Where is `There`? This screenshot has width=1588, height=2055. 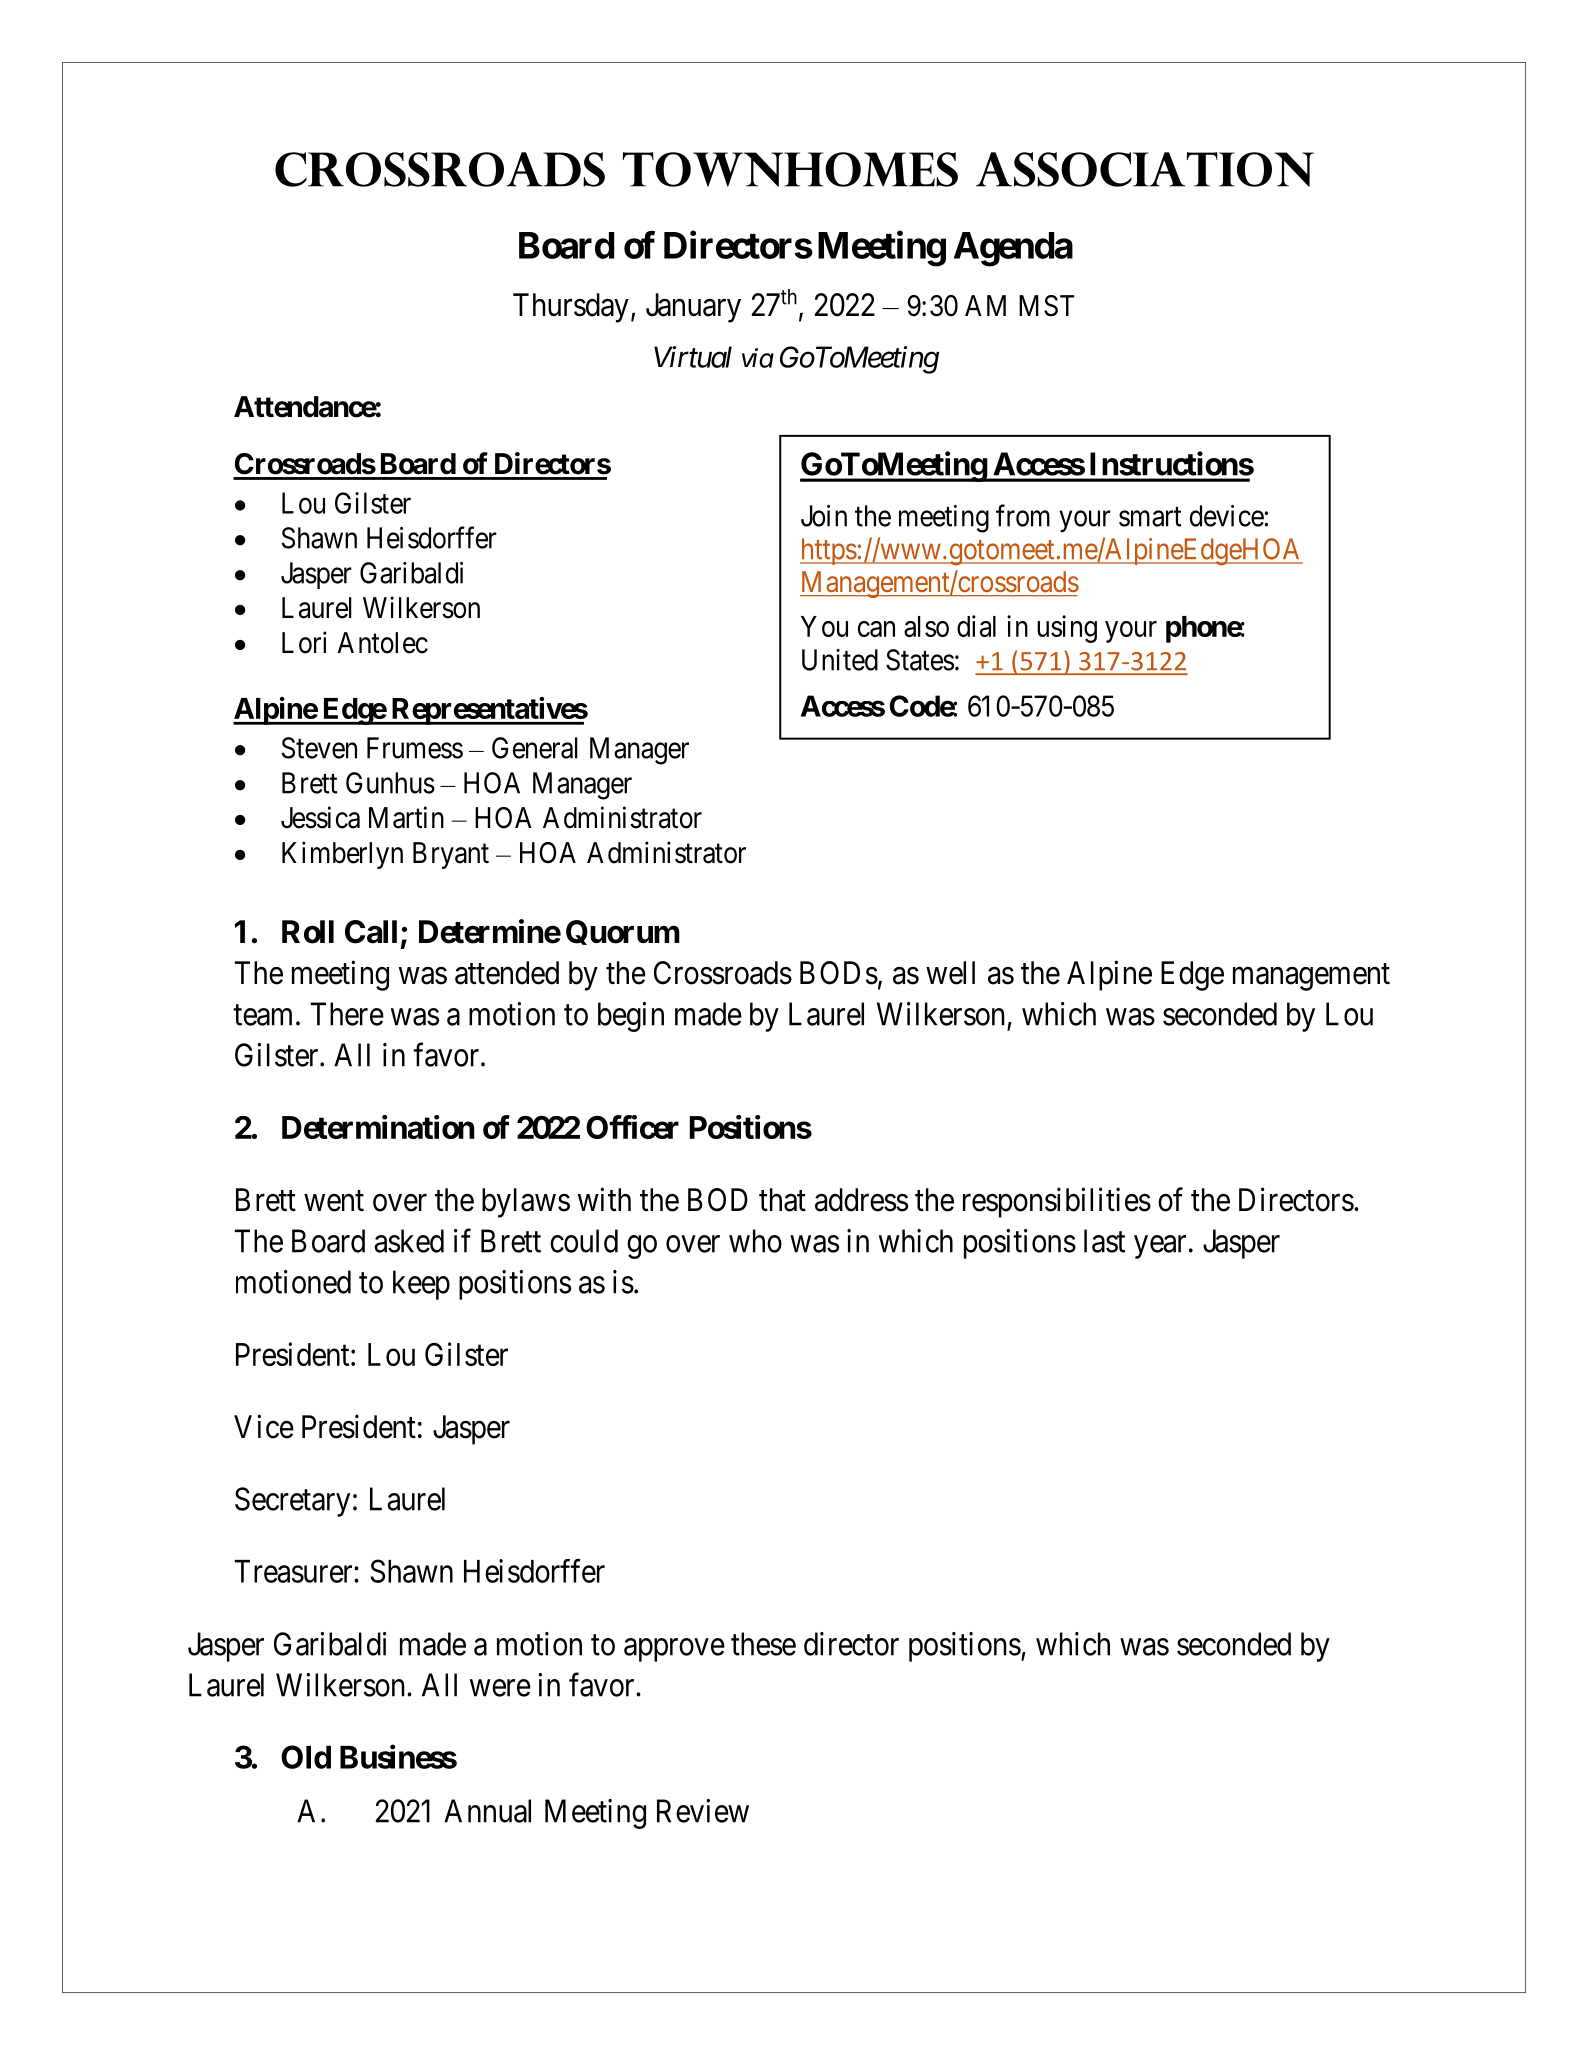 There is located at coordinates (347, 1014).
